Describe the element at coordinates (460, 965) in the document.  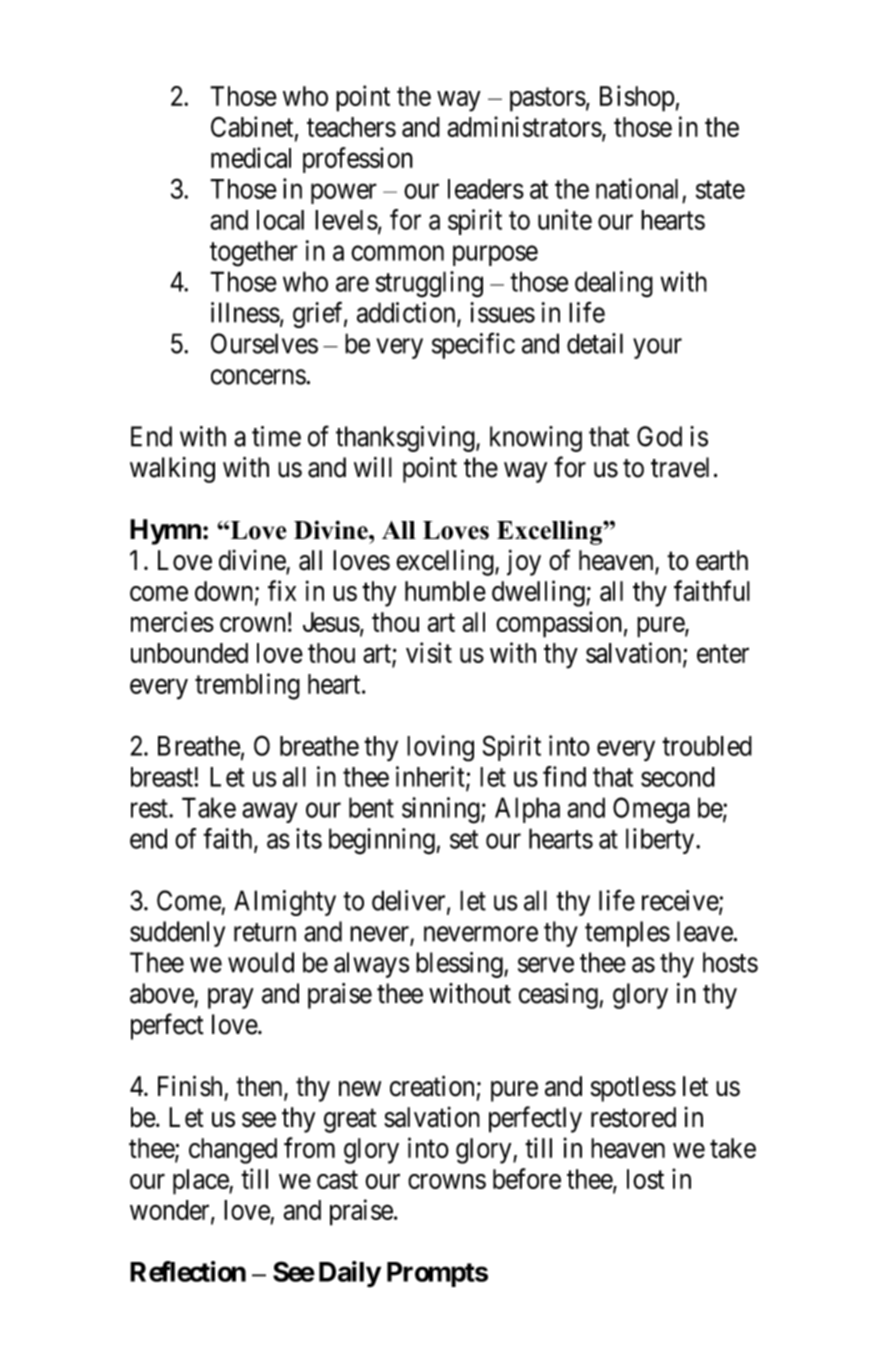
I see `blessing` at that location.
